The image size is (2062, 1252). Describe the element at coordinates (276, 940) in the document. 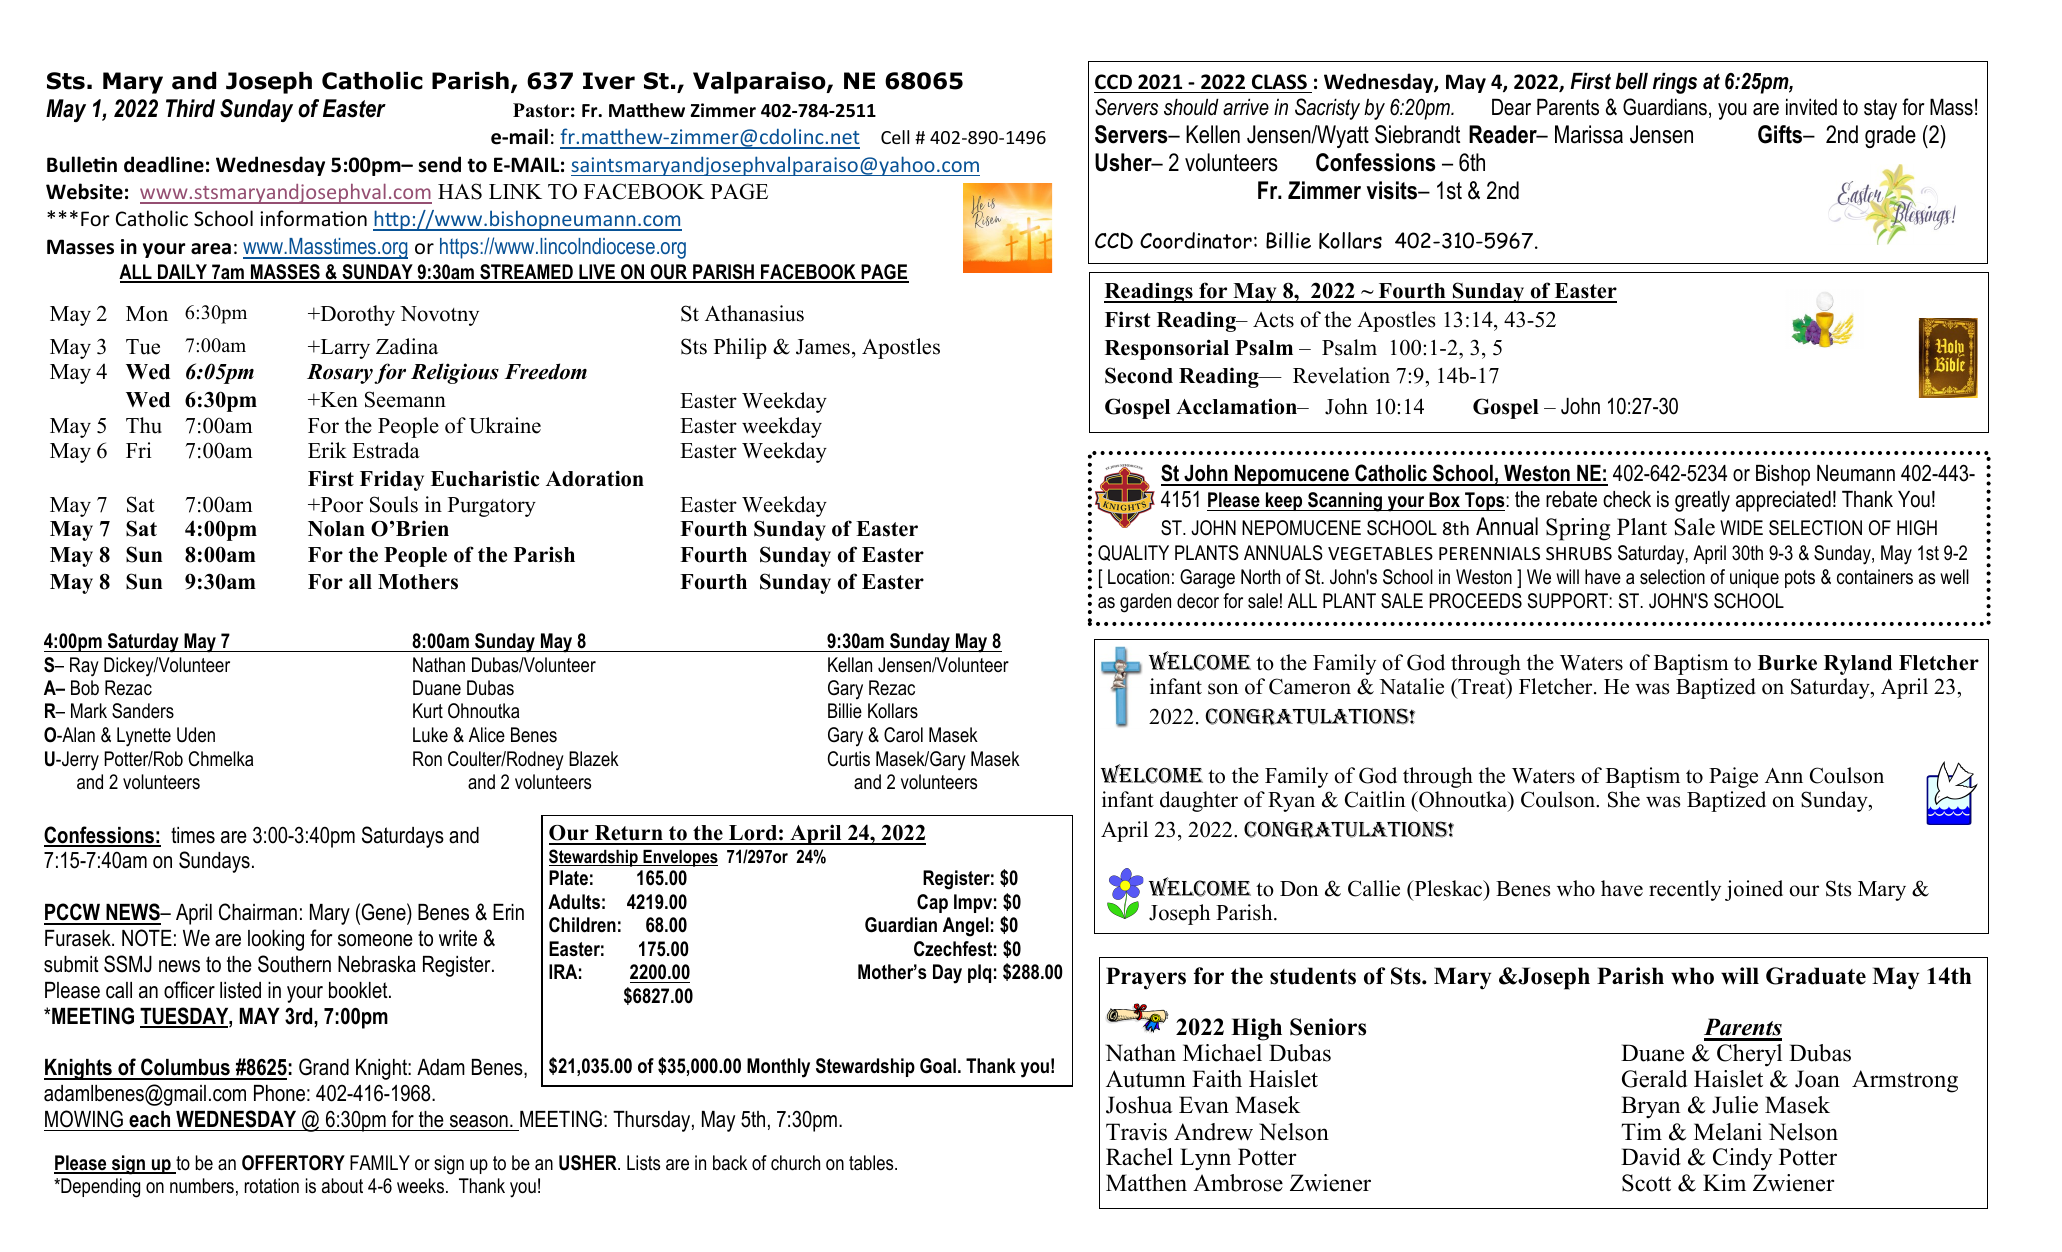

I see `looking` at that location.
